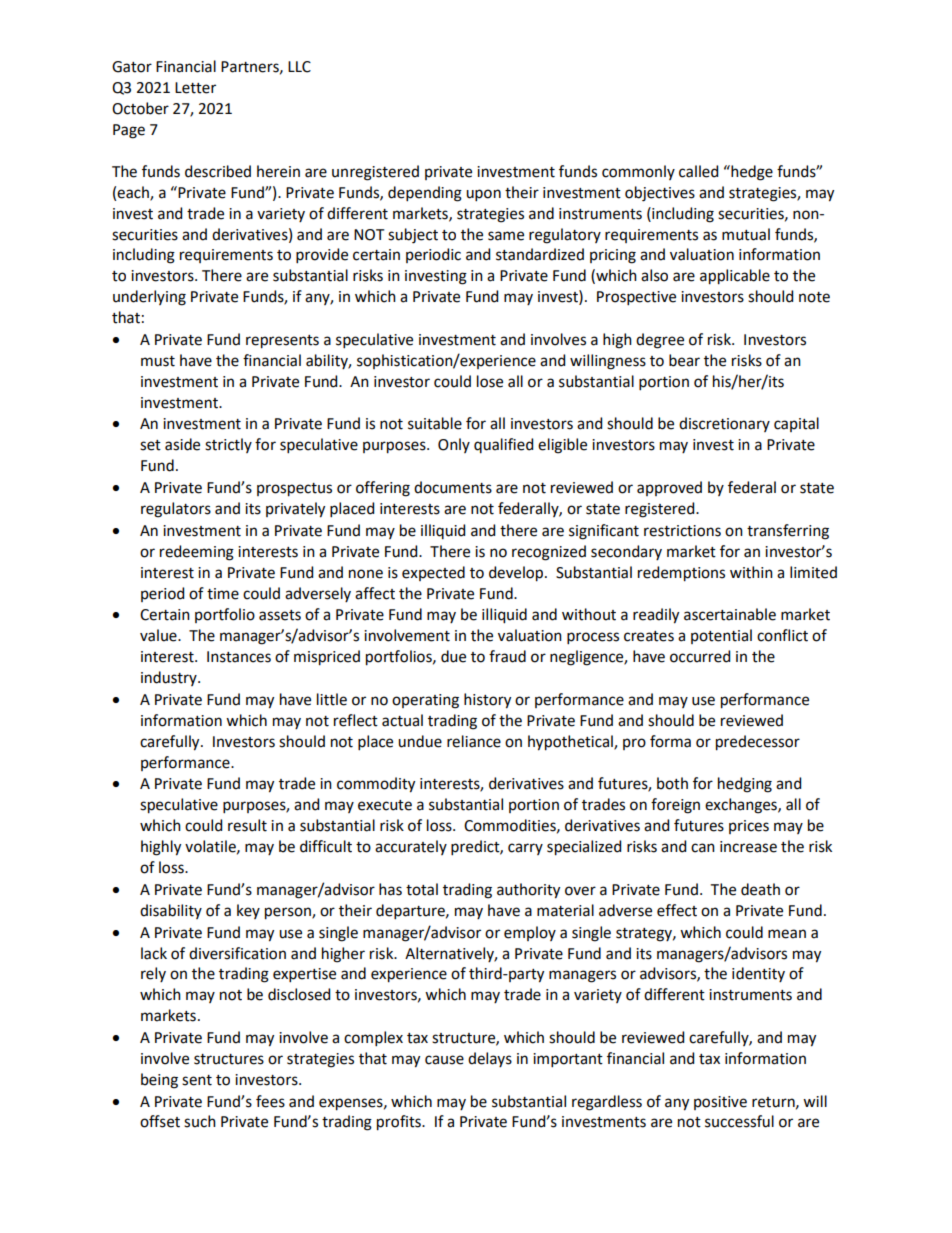  What do you see at coordinates (176, 510) in the screenshot?
I see `regulators` at bounding box center [176, 510].
